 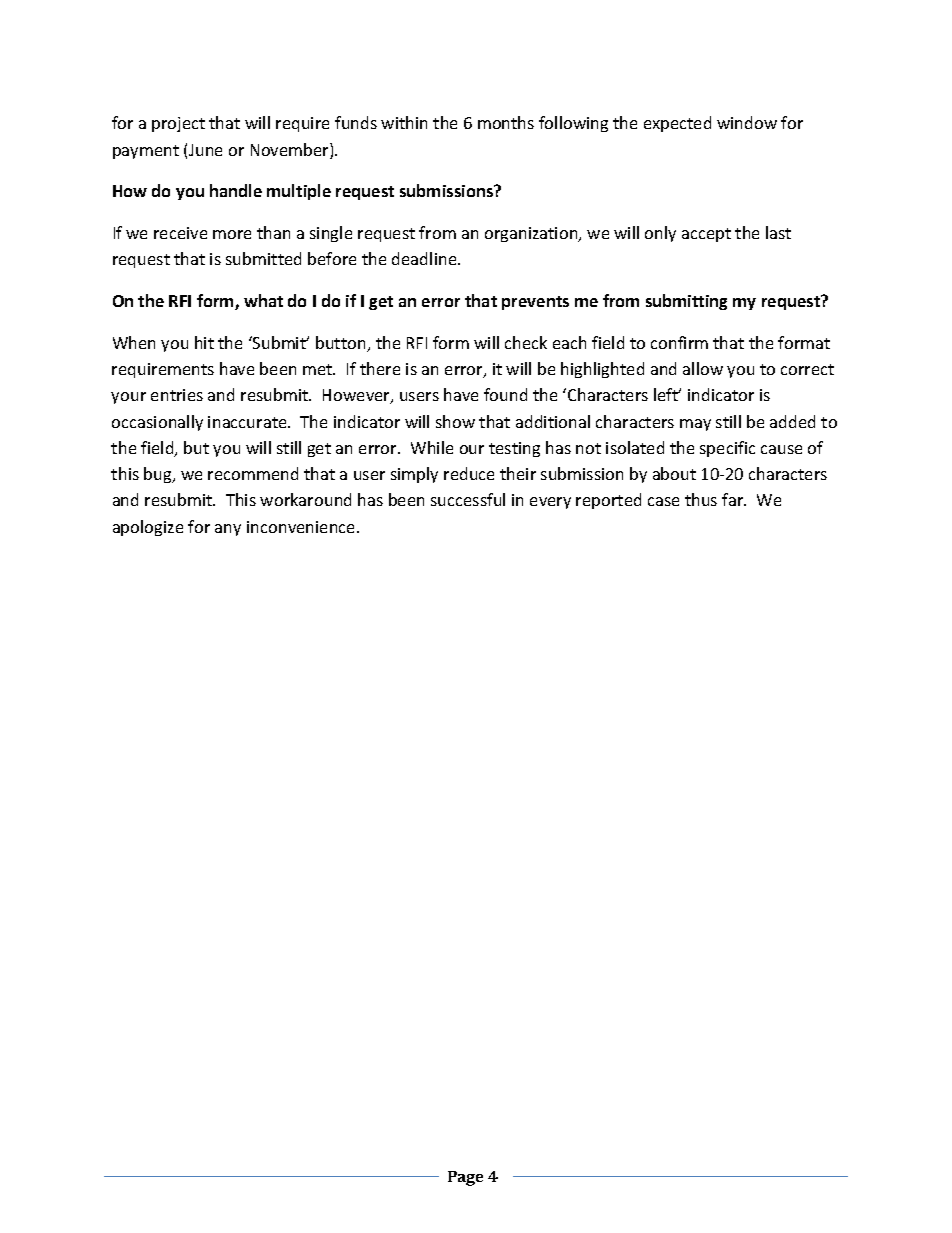 What do you see at coordinates (465, 1178) in the screenshot?
I see `Page` at bounding box center [465, 1178].
